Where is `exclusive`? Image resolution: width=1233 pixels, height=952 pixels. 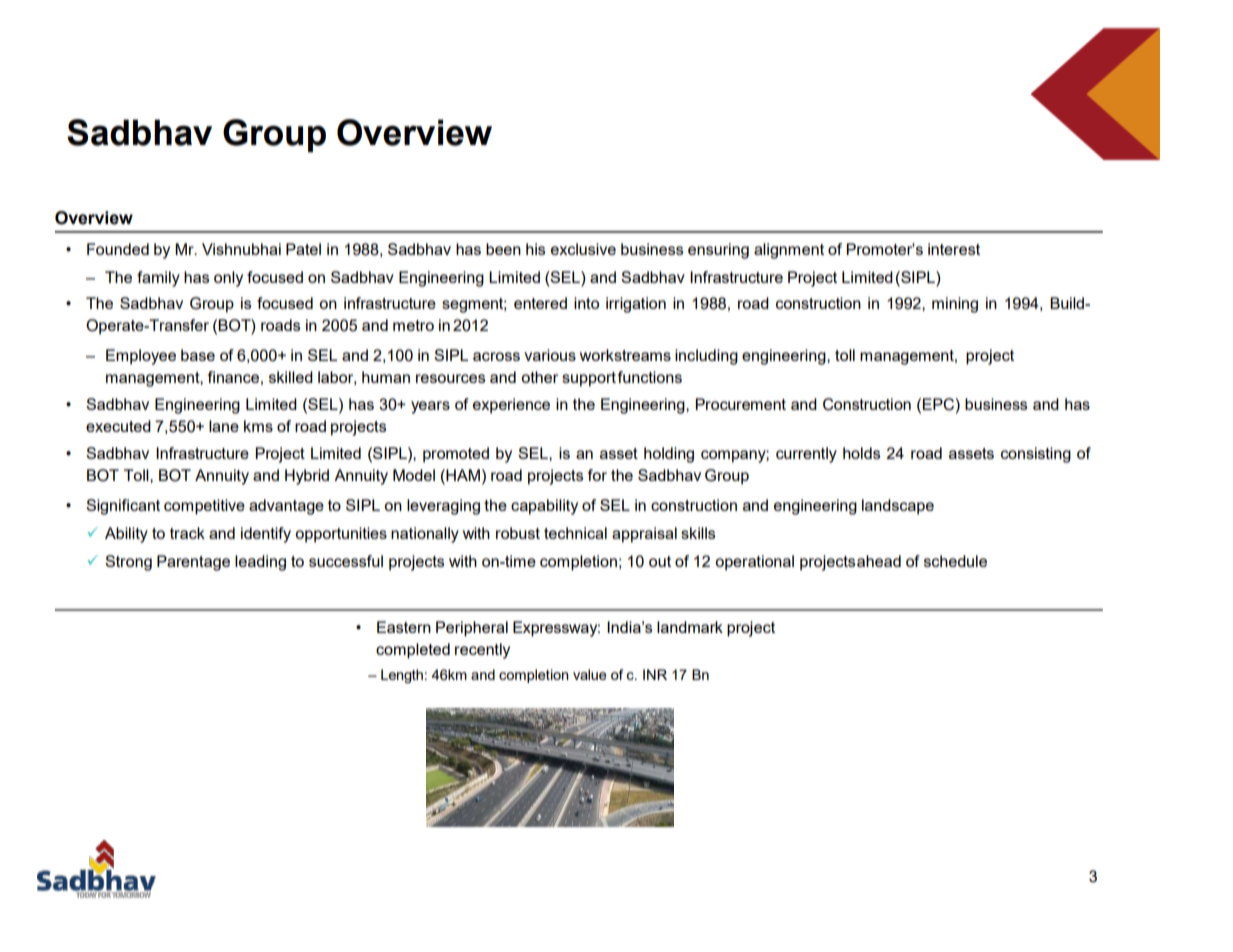
exclusive is located at coordinates (583, 249).
